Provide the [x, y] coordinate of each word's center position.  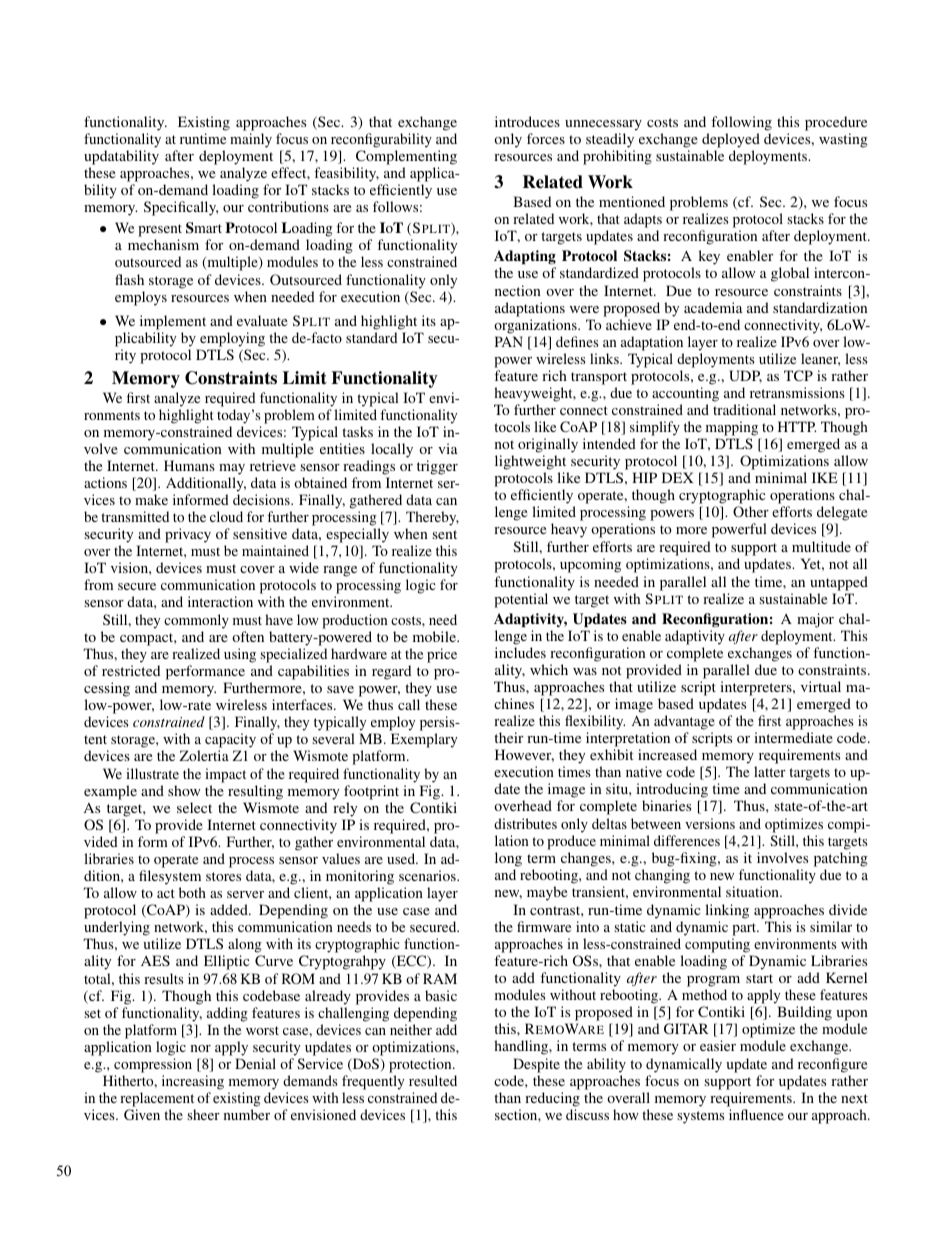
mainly [251, 140]
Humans [189, 465]
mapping [732, 428]
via [448, 448]
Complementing [406, 159]
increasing [193, 1084]
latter [770, 771]
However [524, 755]
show [184, 790]
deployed [731, 140]
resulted [433, 1080]
